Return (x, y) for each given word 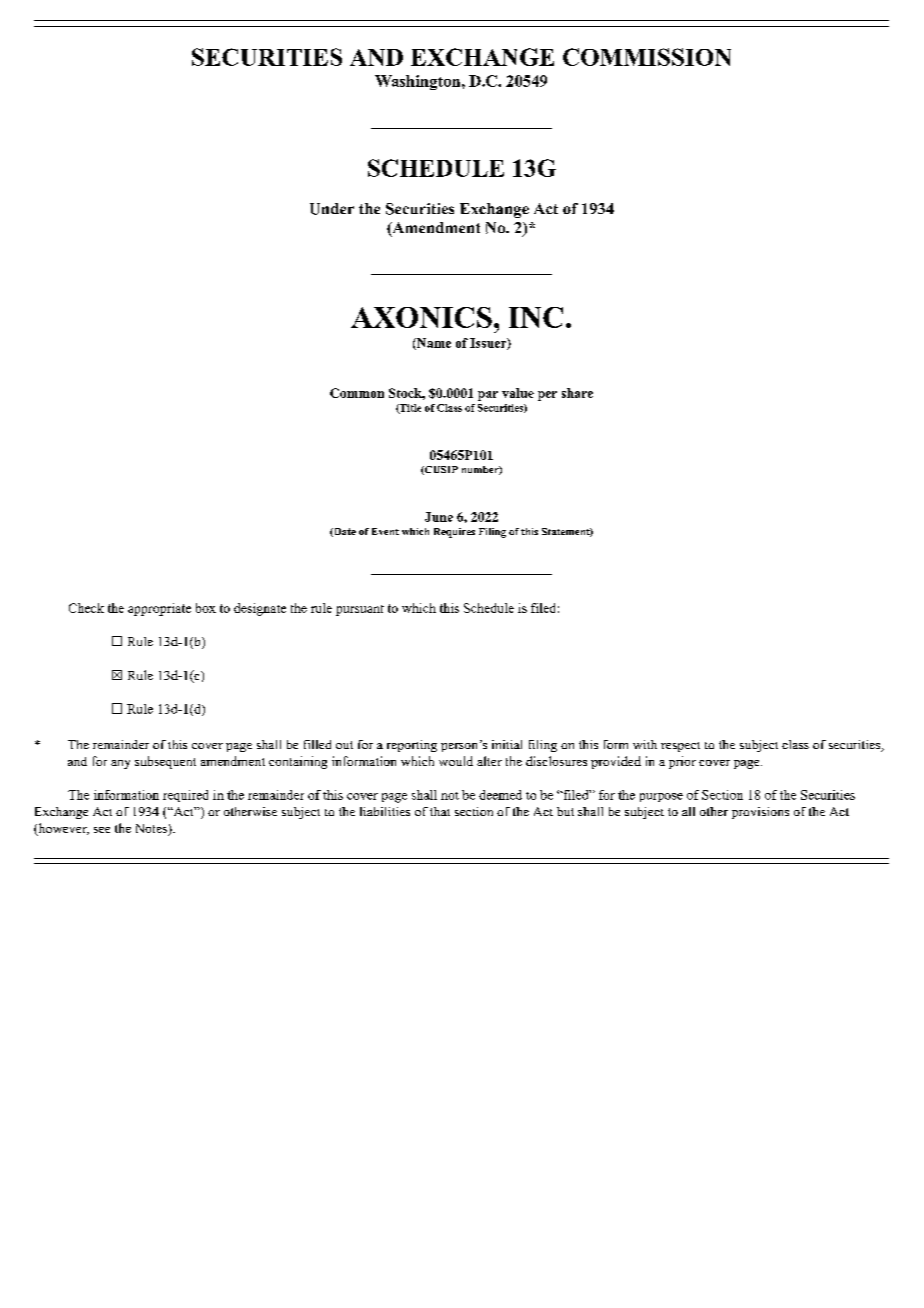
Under (332, 209)
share (577, 393)
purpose (661, 797)
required (185, 796)
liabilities (385, 811)
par (488, 396)
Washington (419, 82)
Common (357, 393)
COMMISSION (647, 57)
